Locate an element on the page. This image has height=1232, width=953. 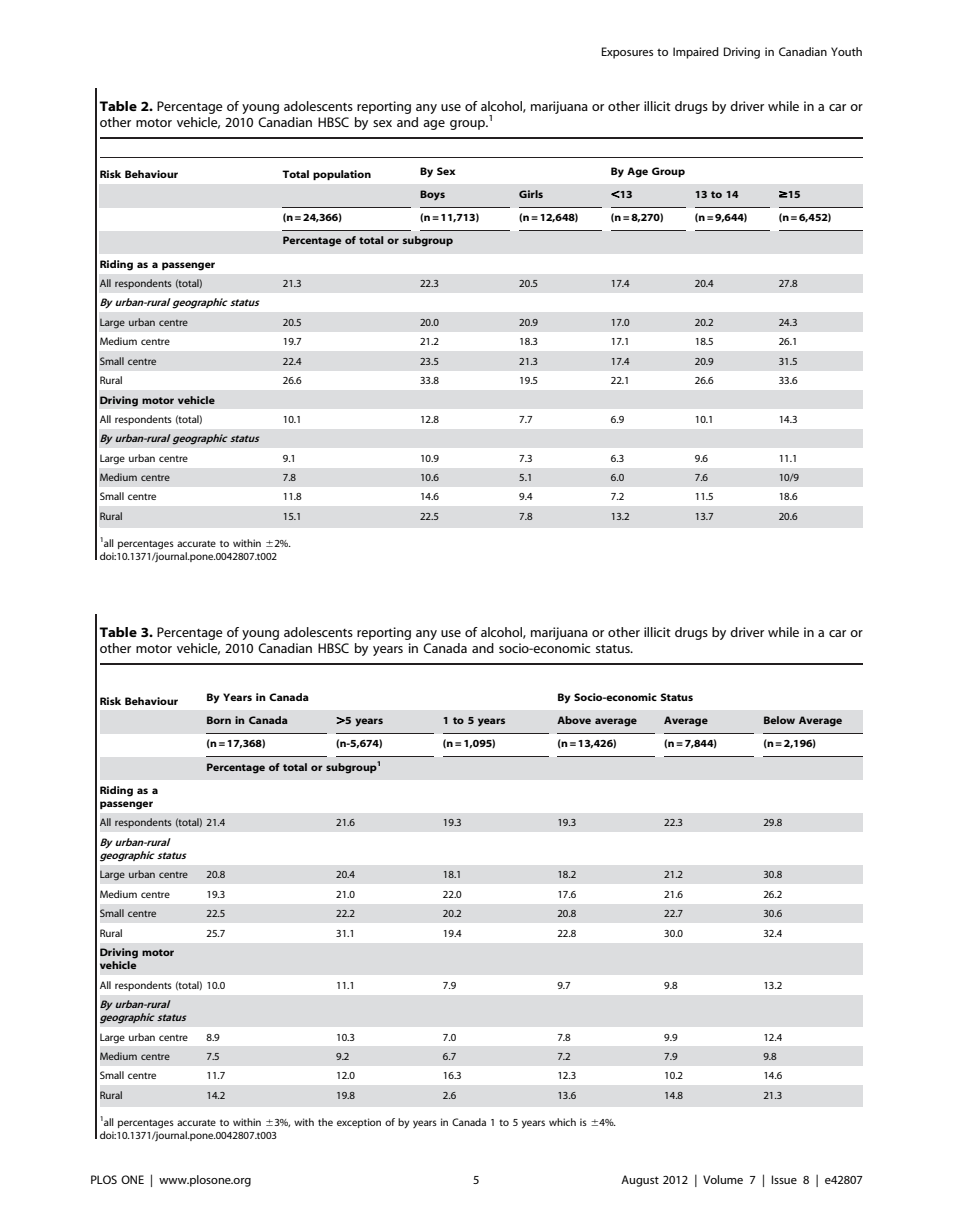
Exposures is located at coordinates (627, 53).
